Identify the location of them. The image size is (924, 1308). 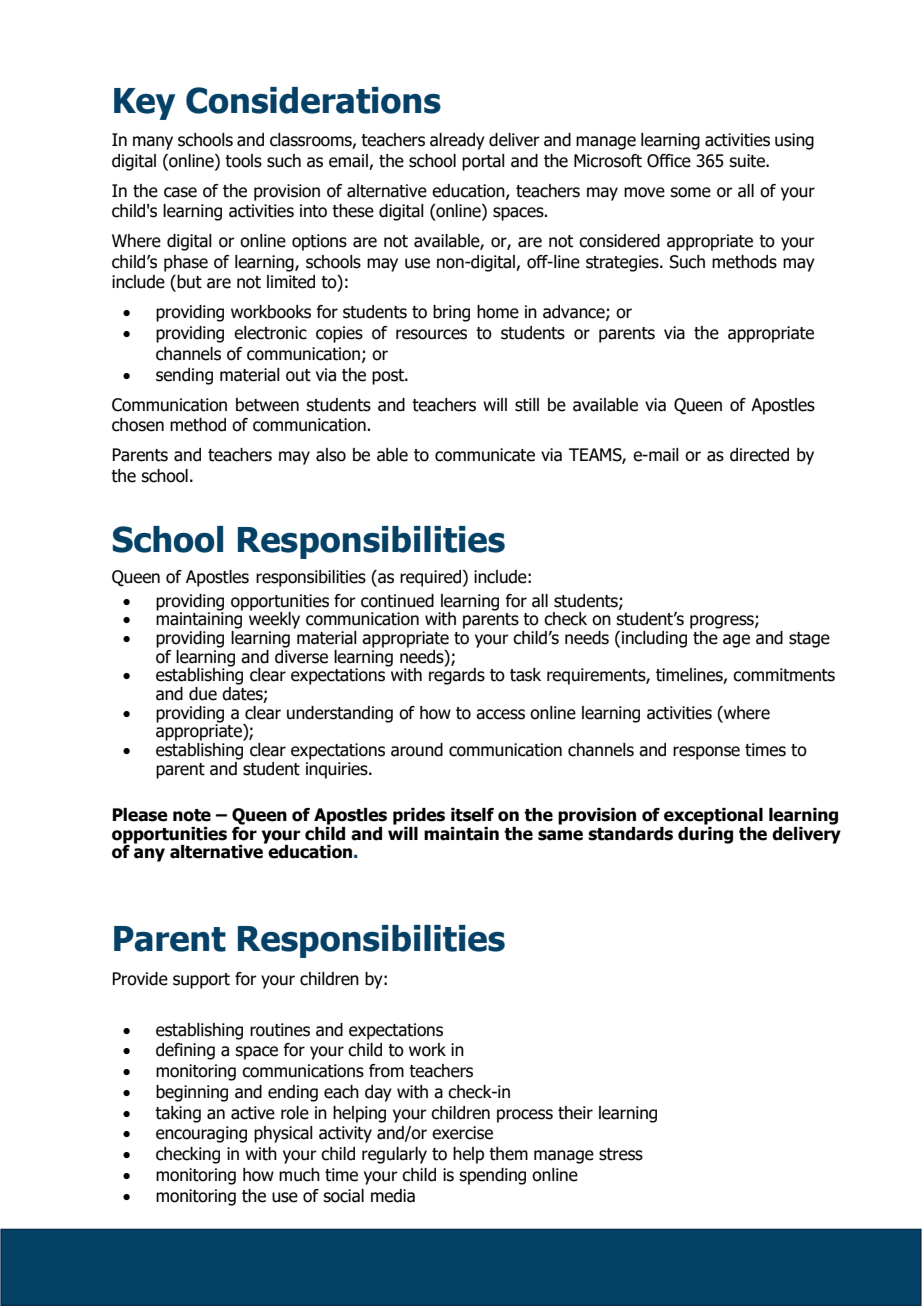
(508, 1154).
